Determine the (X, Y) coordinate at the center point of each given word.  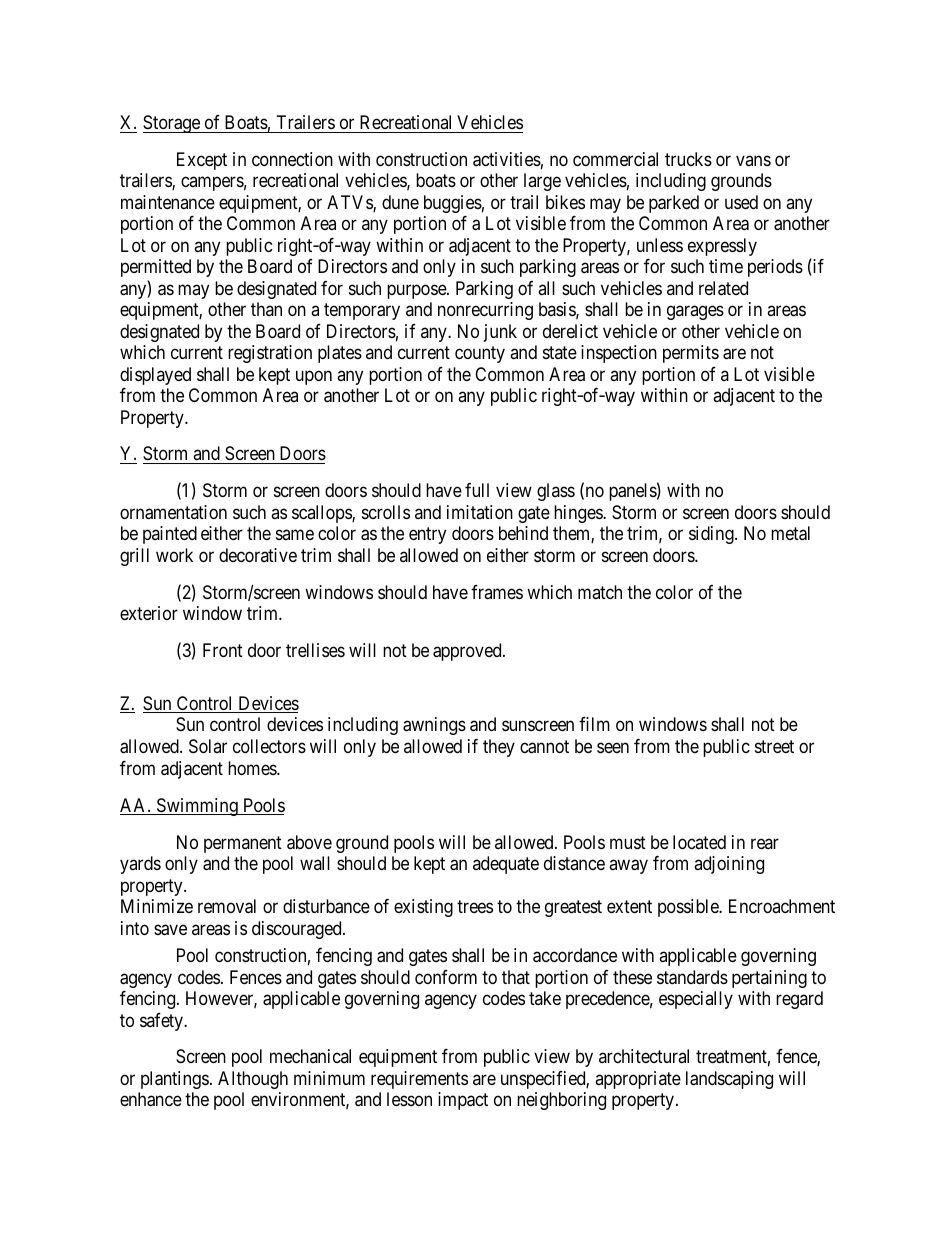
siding (712, 535)
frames (497, 592)
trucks (688, 159)
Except (202, 161)
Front (223, 650)
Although (253, 1080)
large (542, 182)
